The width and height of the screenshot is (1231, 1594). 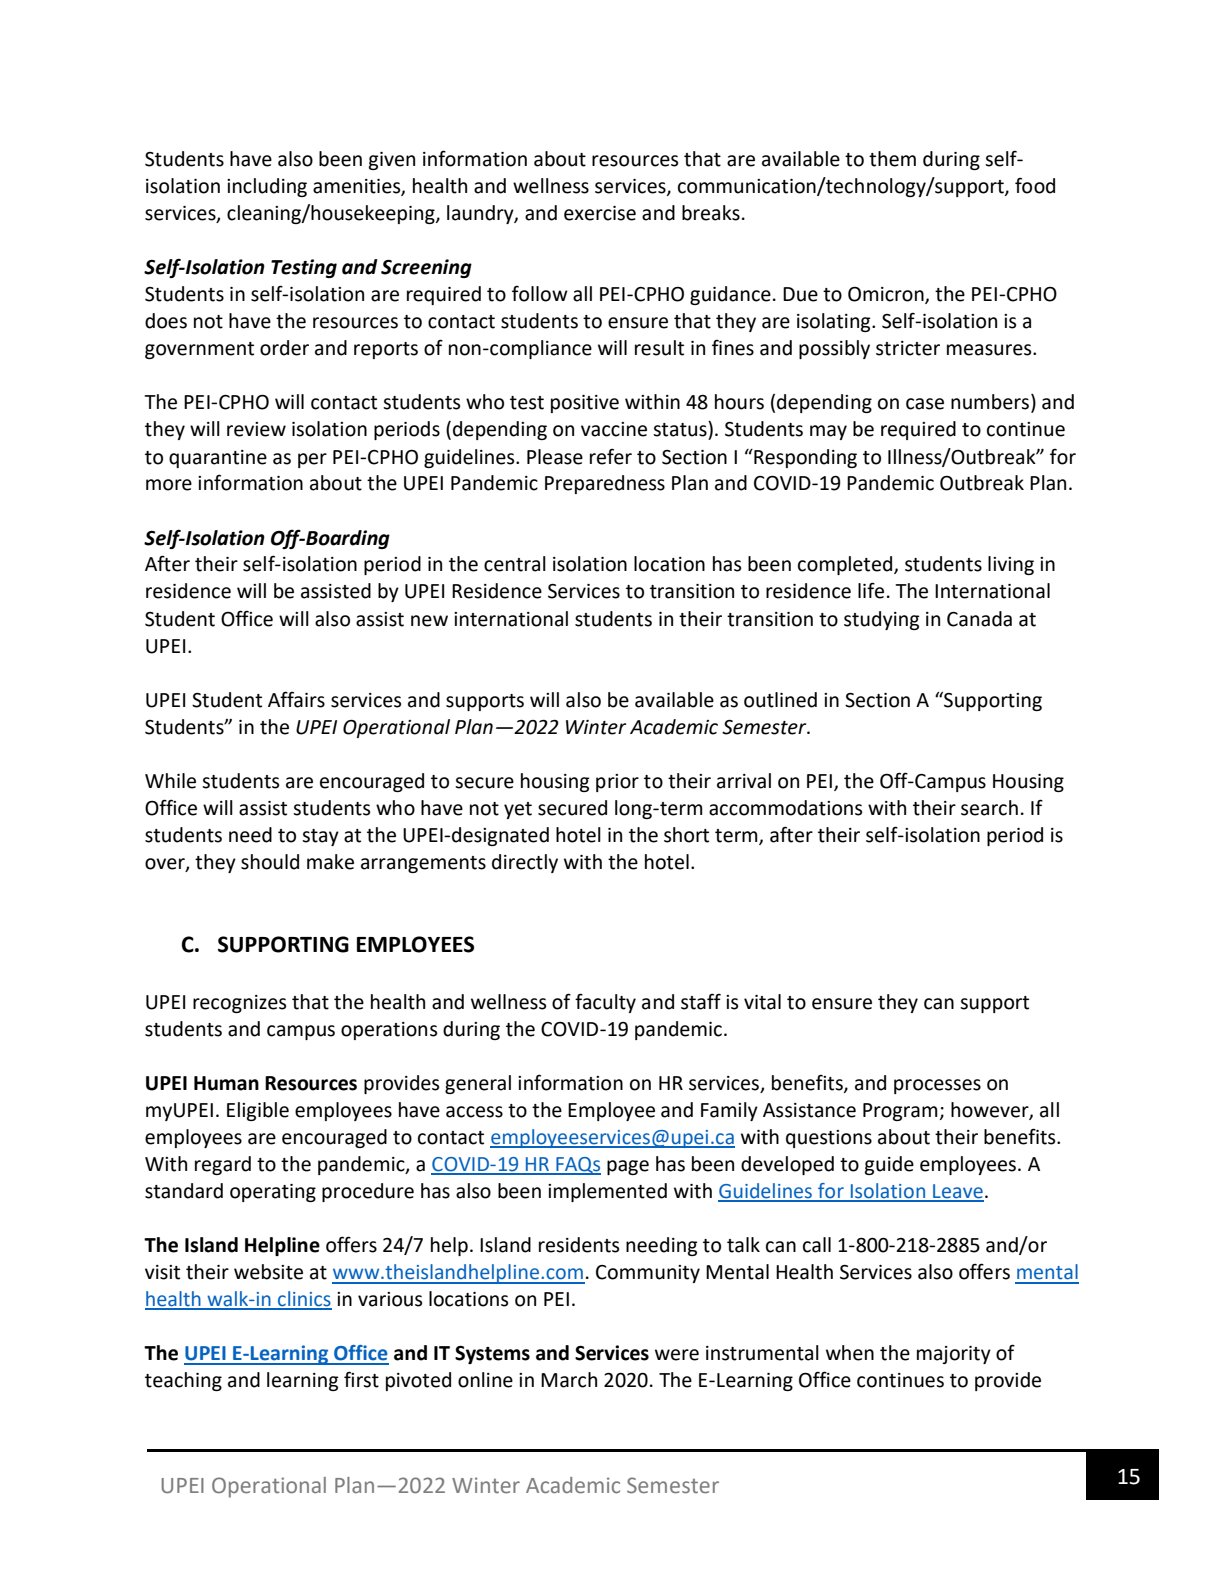 What do you see at coordinates (925, 404) in the screenshot?
I see `case` at bounding box center [925, 404].
